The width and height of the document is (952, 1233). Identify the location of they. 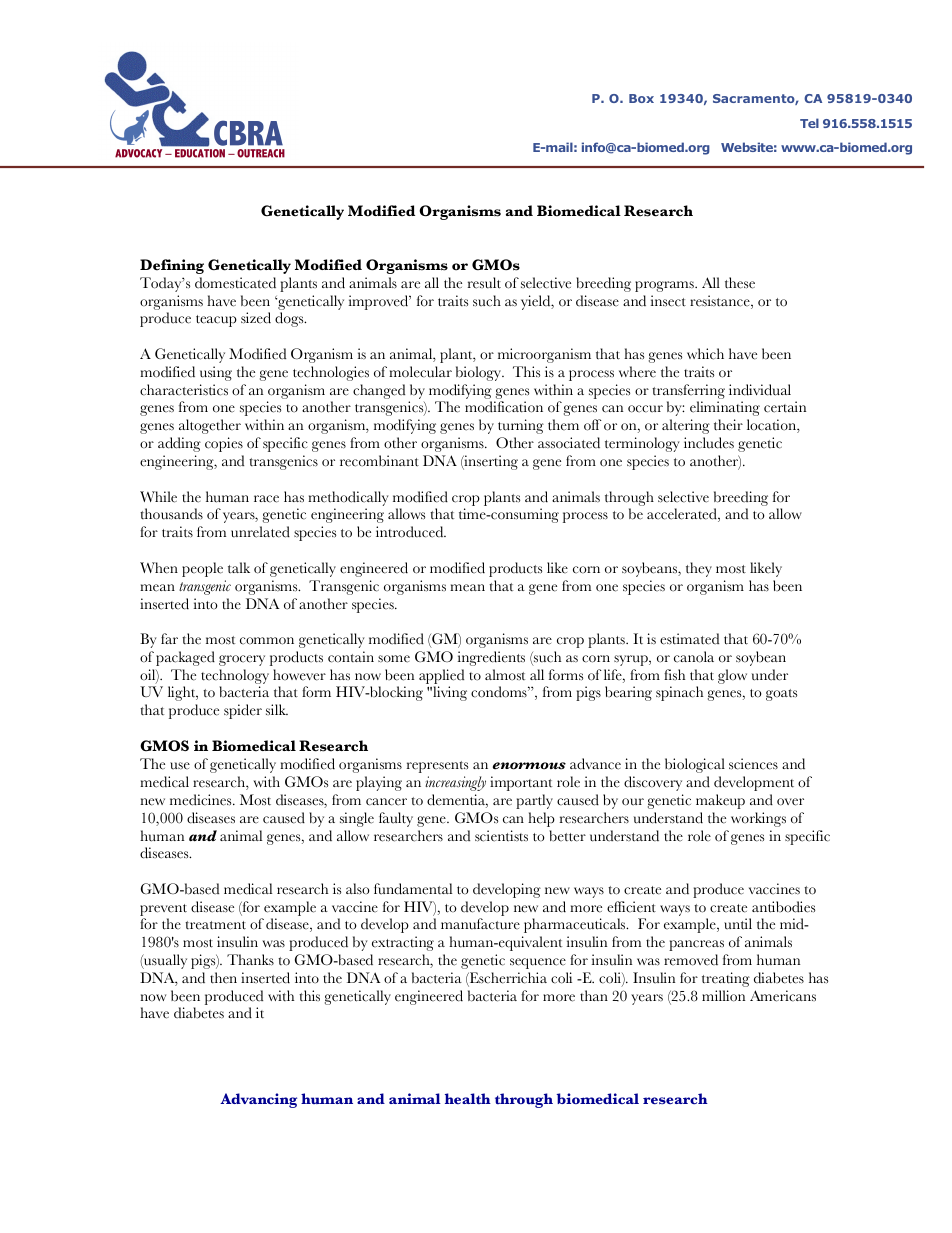
(699, 569).
